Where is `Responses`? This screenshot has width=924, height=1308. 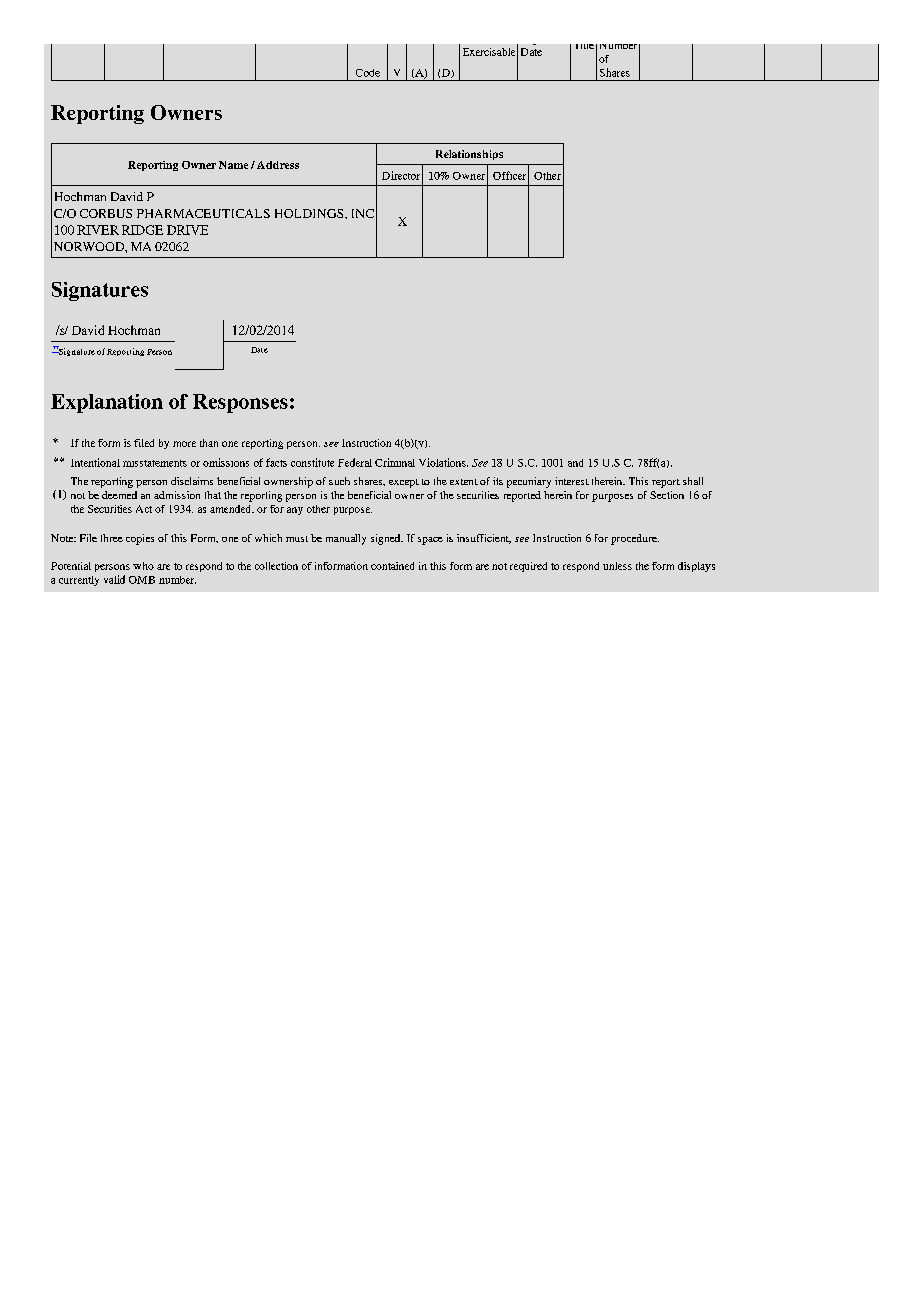 Responses is located at coordinates (240, 403).
